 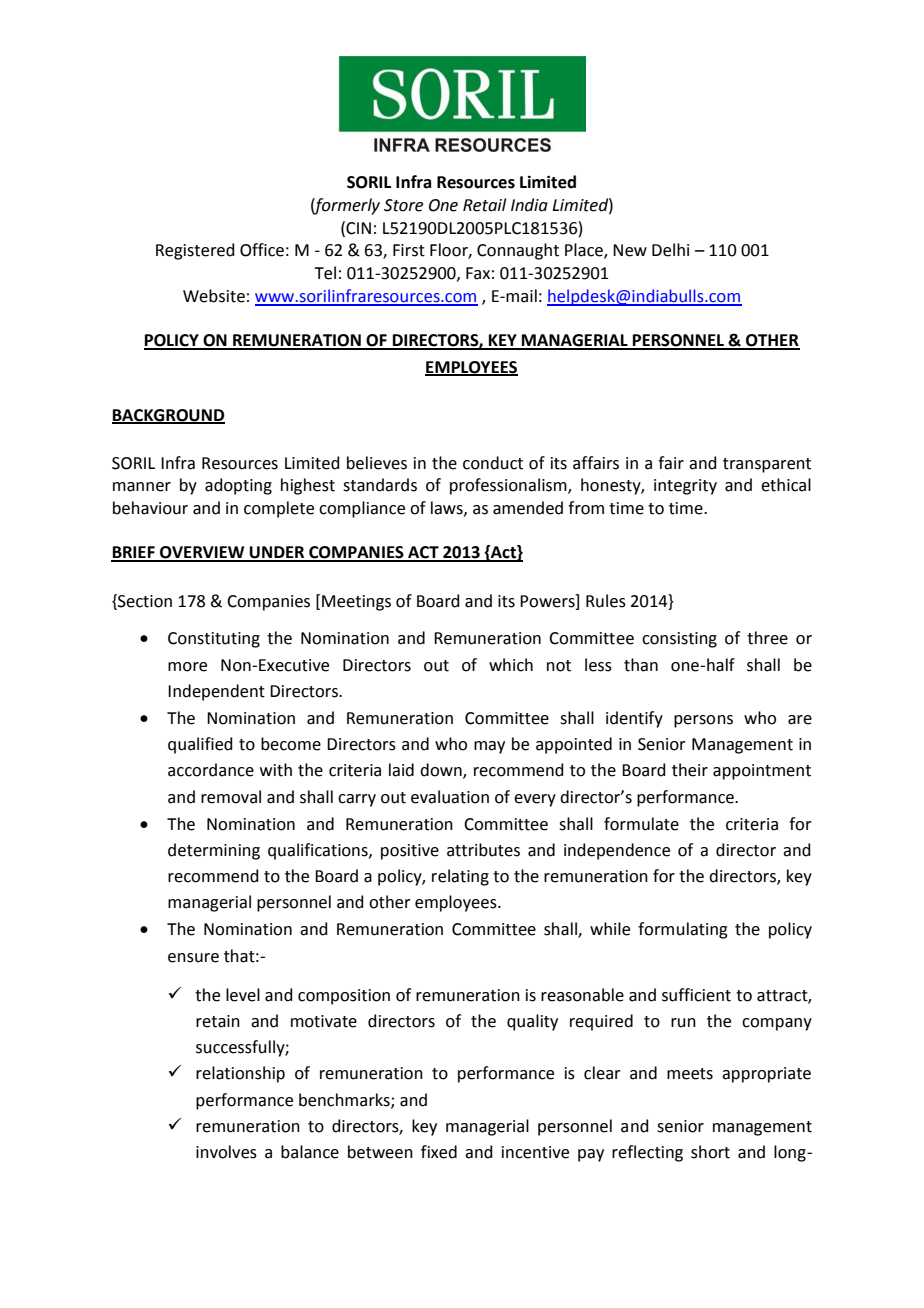 What do you see at coordinates (195, 251) in the screenshot?
I see `Registered` at bounding box center [195, 251].
